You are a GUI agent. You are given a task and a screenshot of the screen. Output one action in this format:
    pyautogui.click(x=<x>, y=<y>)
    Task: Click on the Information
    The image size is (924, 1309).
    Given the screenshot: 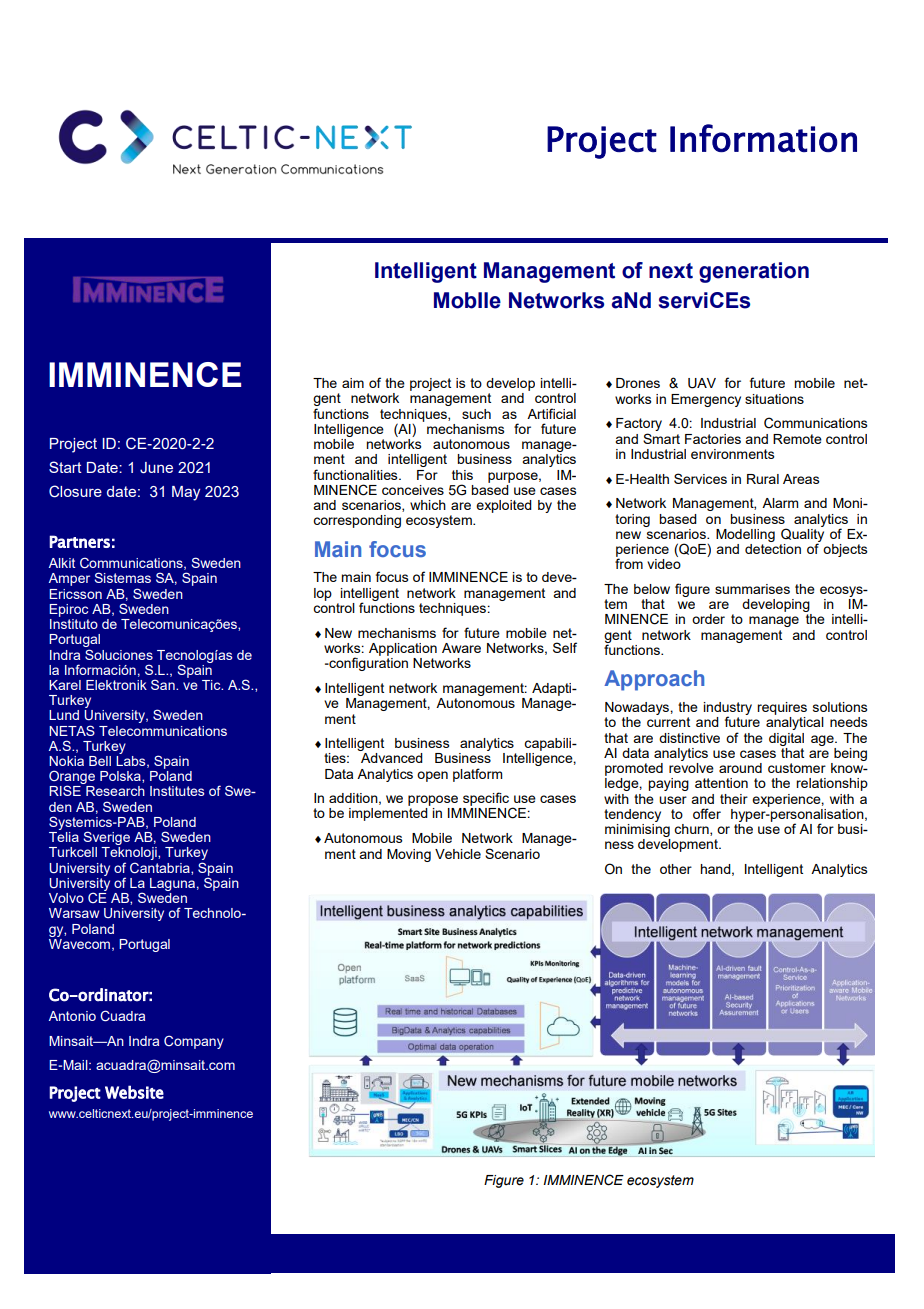 What is the action you would take?
    pyautogui.click(x=763, y=138)
